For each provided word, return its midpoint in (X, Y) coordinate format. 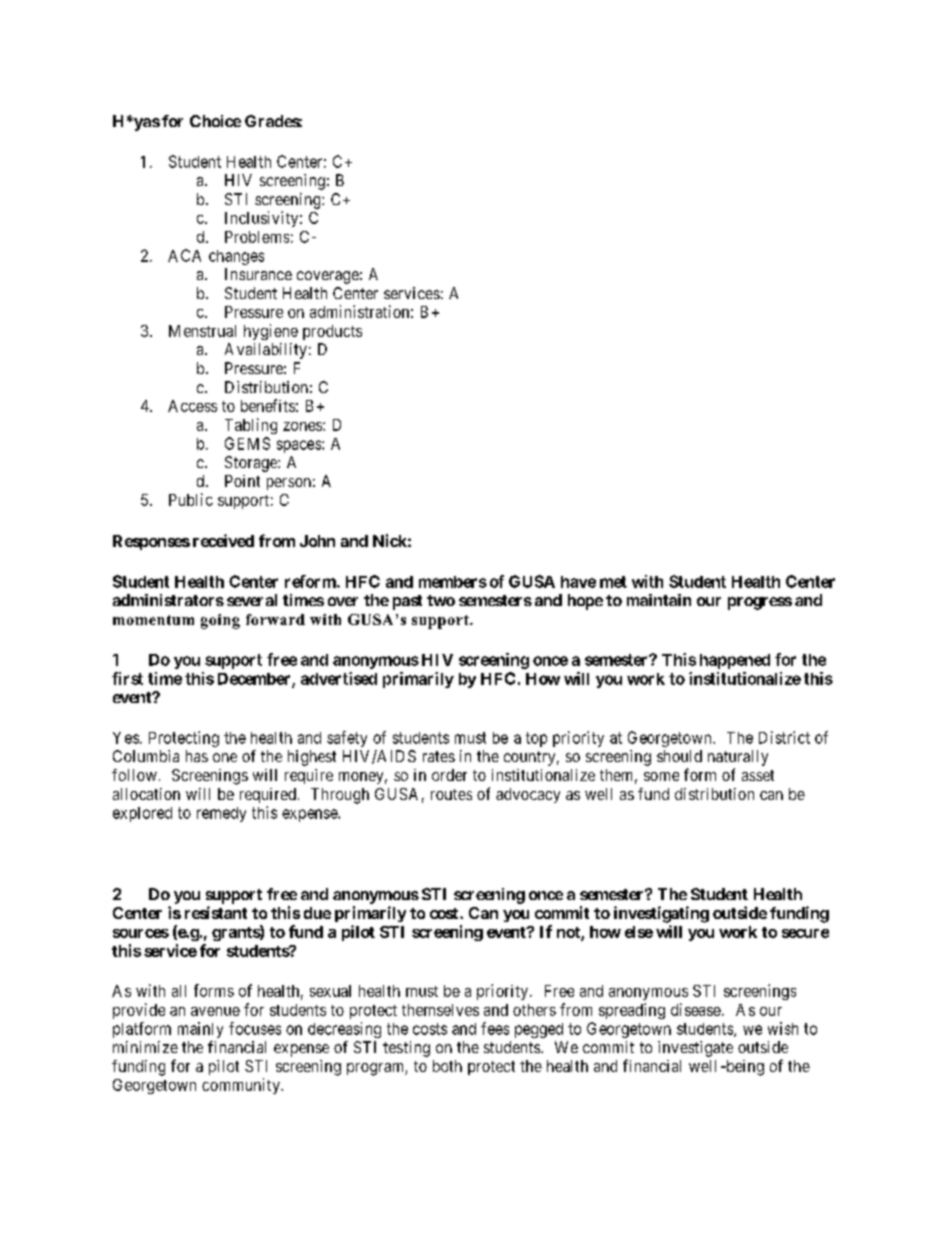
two (441, 600)
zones (302, 426)
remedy (221, 814)
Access (192, 406)
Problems (257, 237)
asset (758, 775)
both (447, 1066)
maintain (659, 600)
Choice (215, 121)
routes (451, 794)
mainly (200, 1030)
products (332, 332)
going (220, 621)
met (613, 582)
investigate (695, 1049)
